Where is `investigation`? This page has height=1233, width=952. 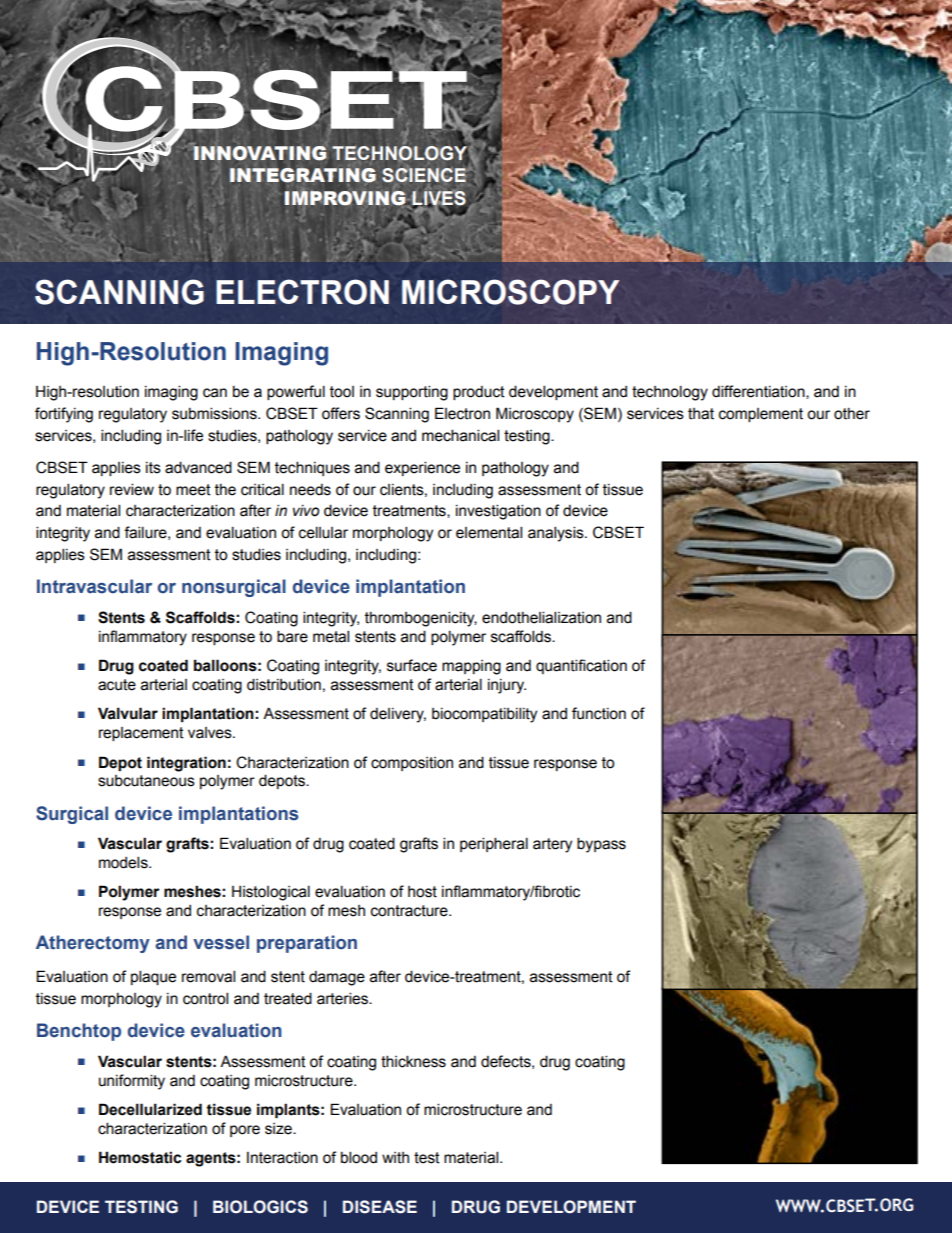 investigation is located at coordinates (498, 512).
